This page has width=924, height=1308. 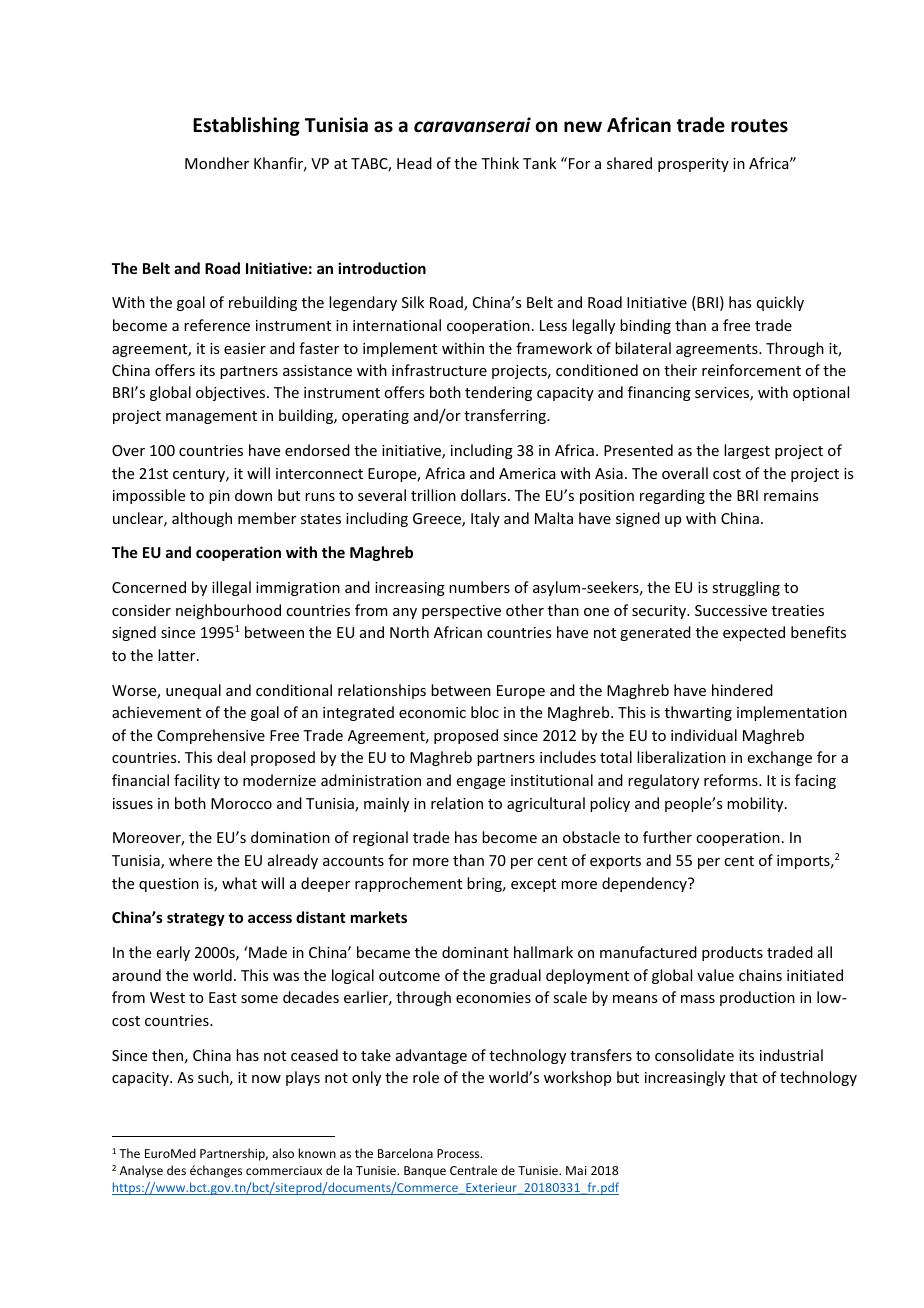 I want to click on Think, so click(x=500, y=163).
